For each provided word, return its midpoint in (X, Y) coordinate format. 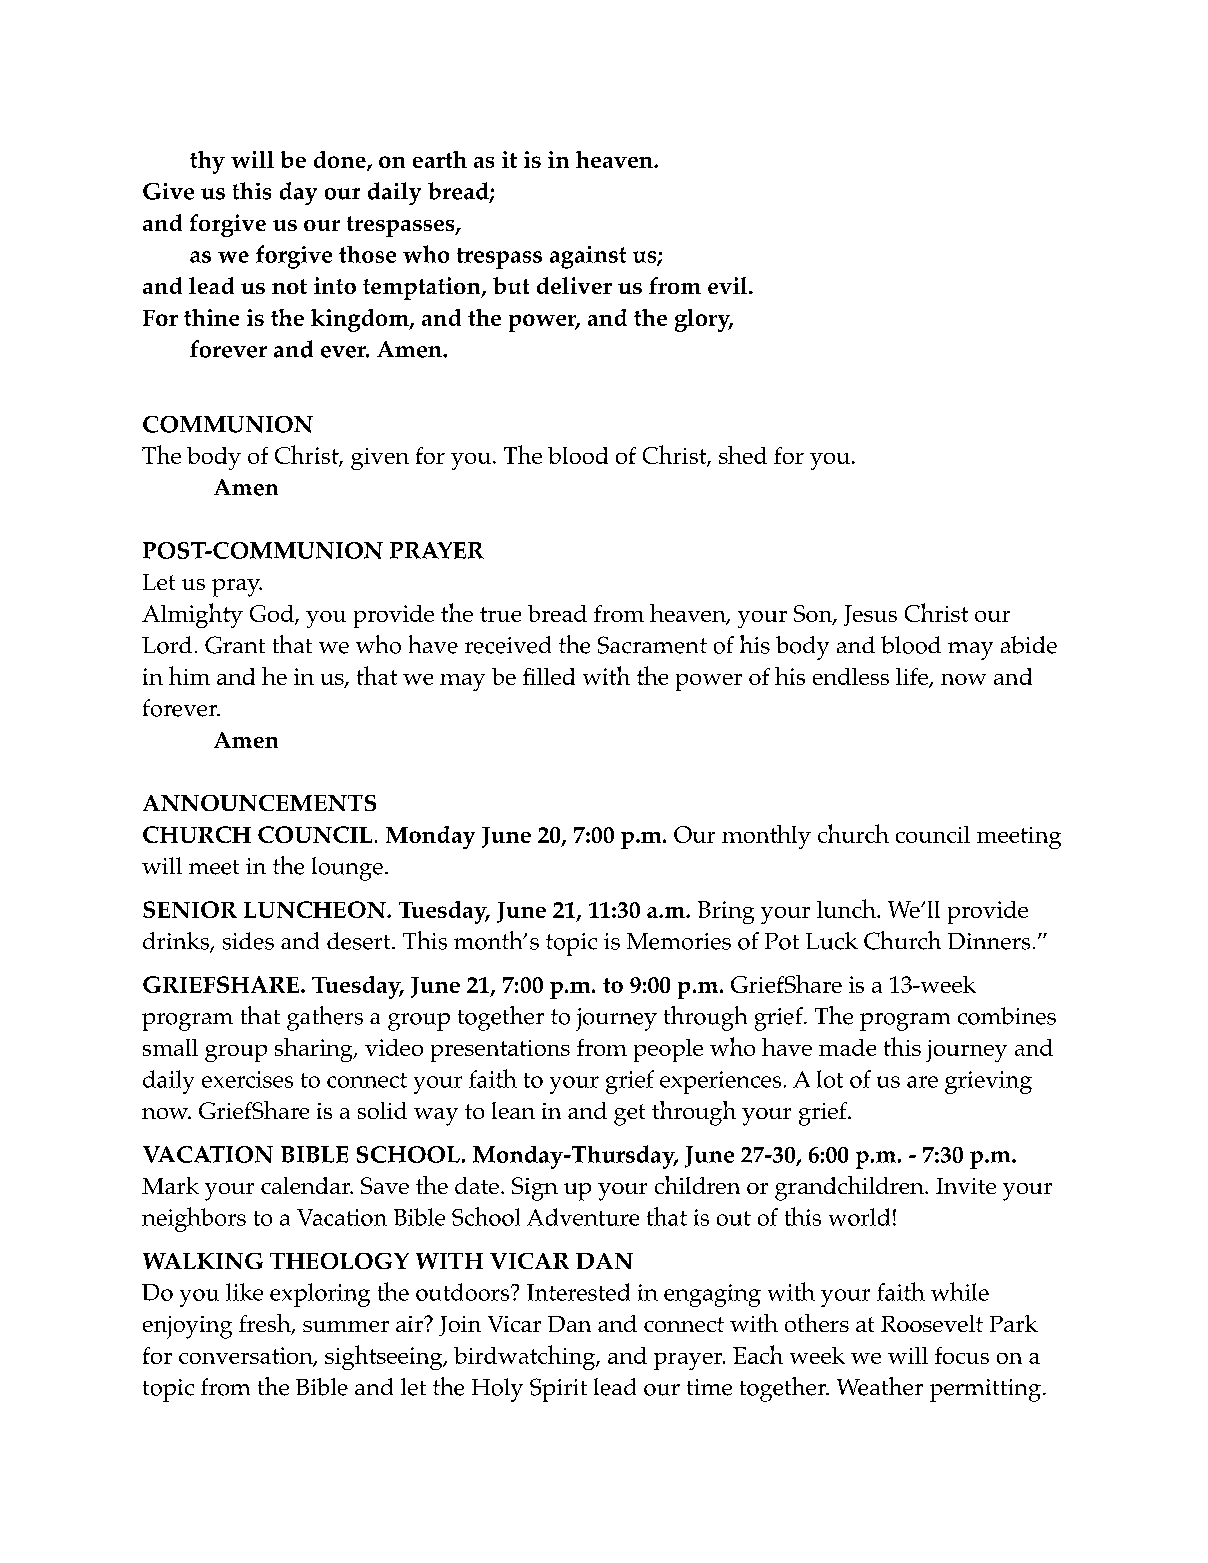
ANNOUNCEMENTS (259, 803)
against (588, 257)
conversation (247, 1356)
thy (207, 162)
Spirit (558, 1390)
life (913, 678)
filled (549, 676)
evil (729, 285)
